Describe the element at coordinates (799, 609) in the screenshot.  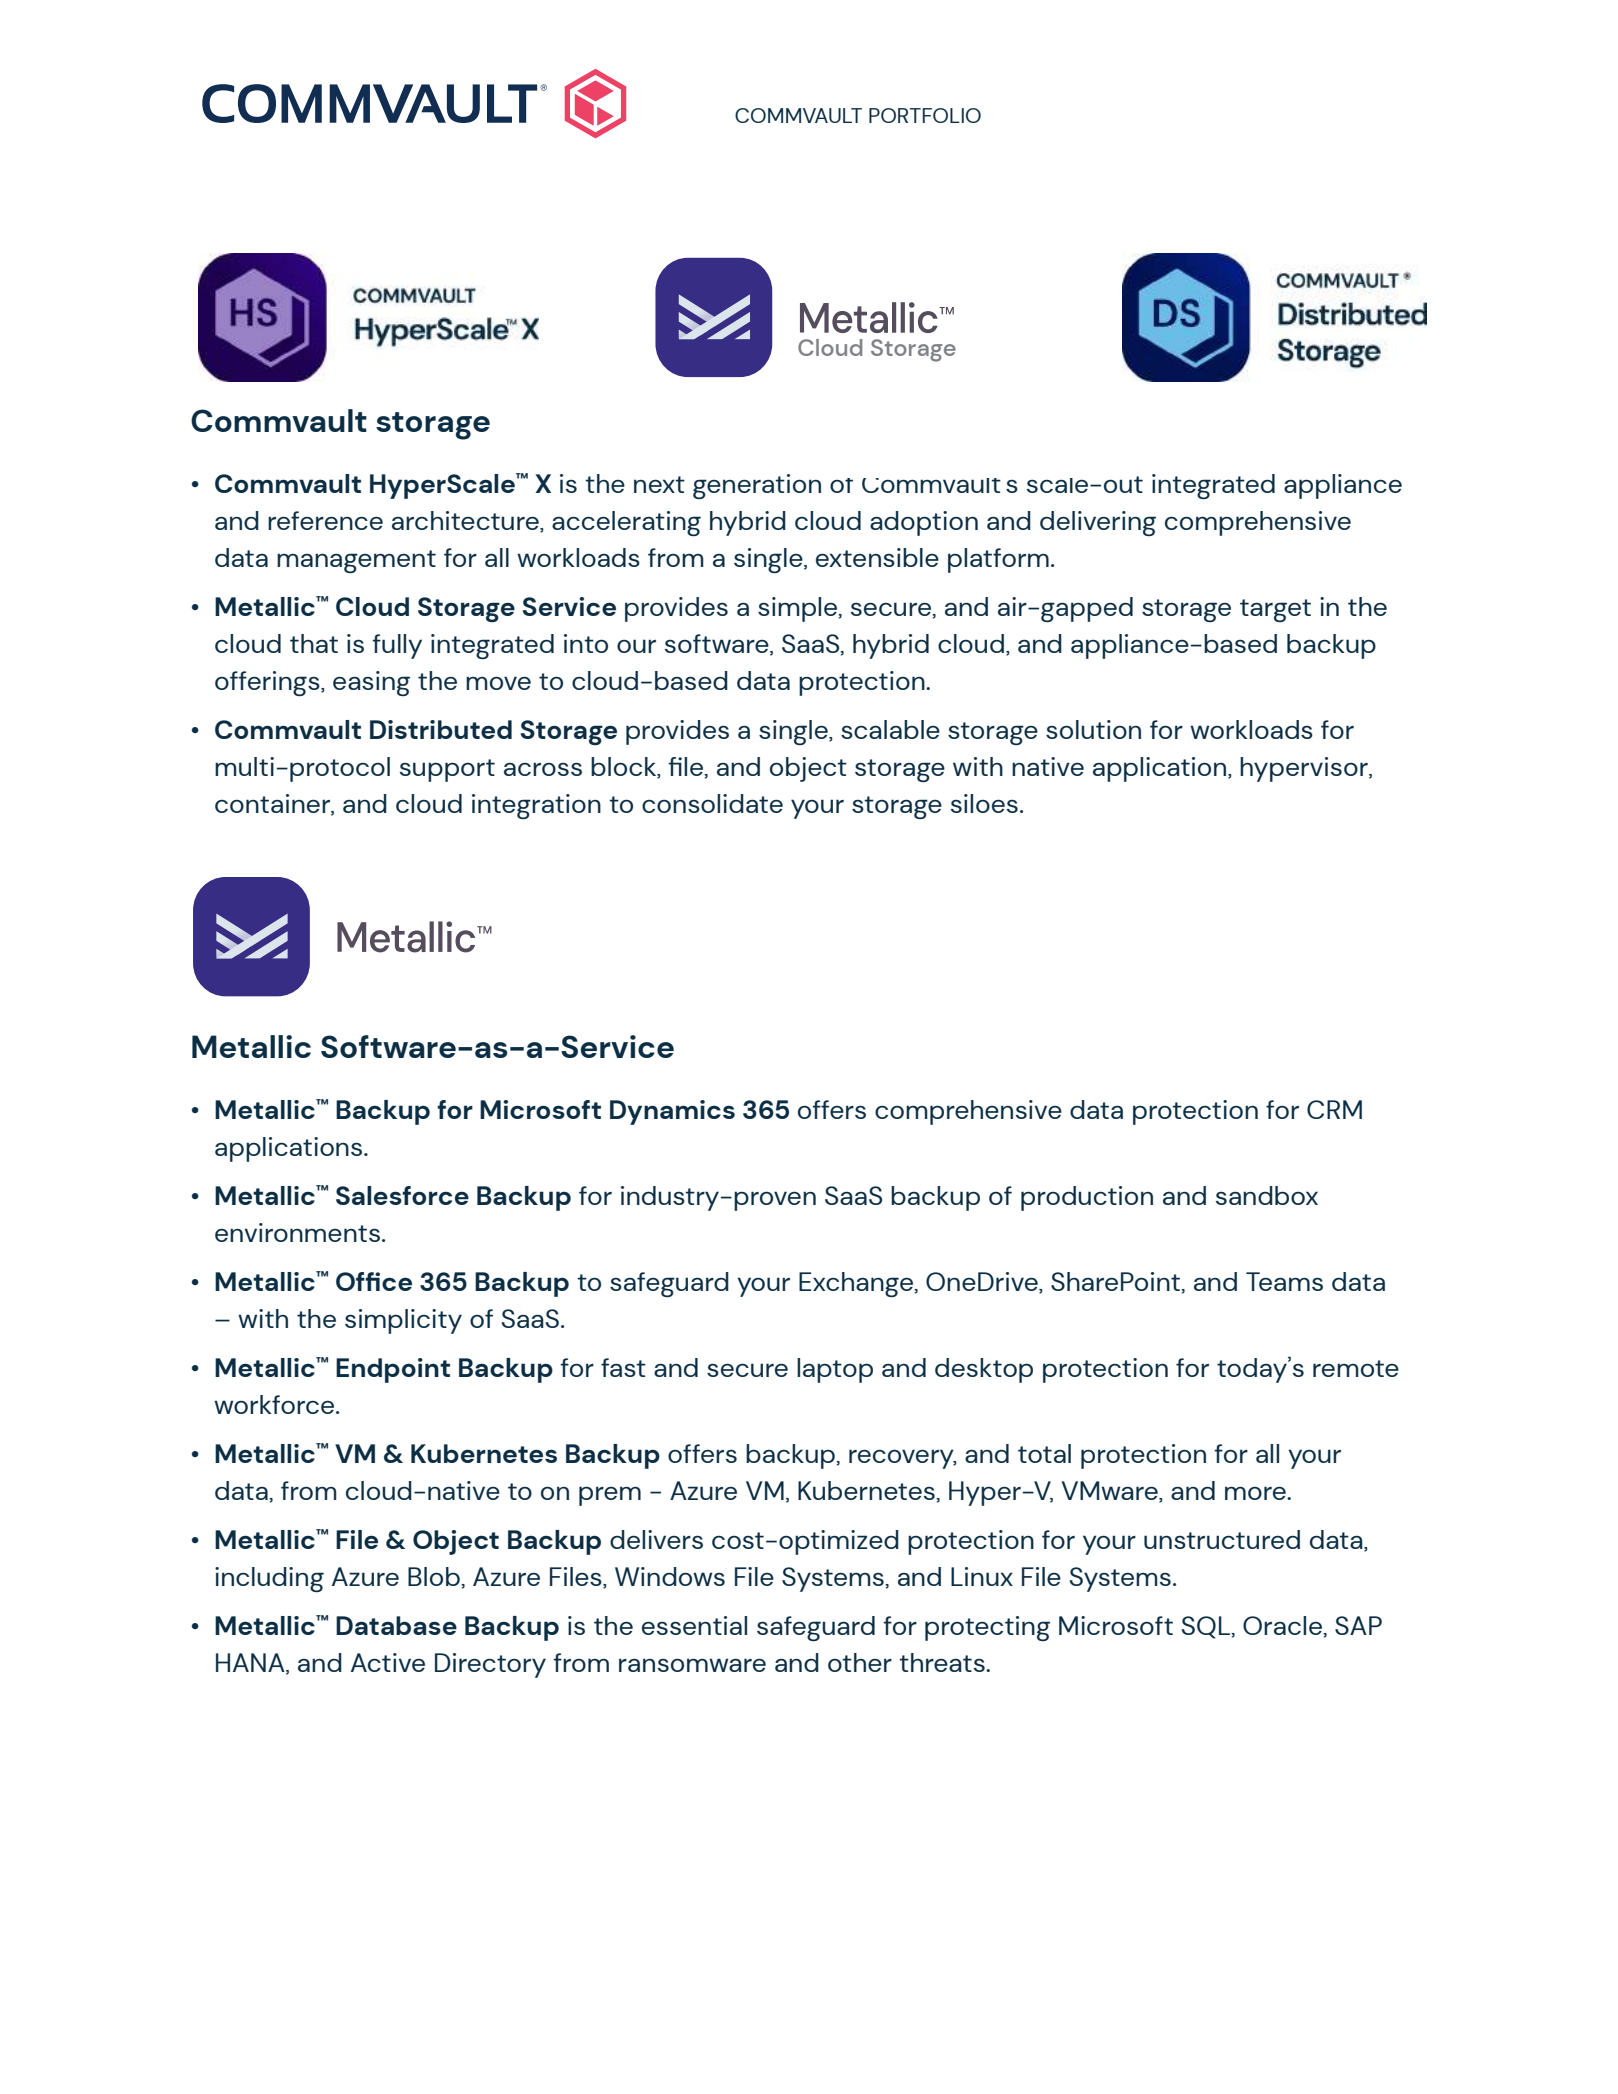
I see `simple` at that location.
